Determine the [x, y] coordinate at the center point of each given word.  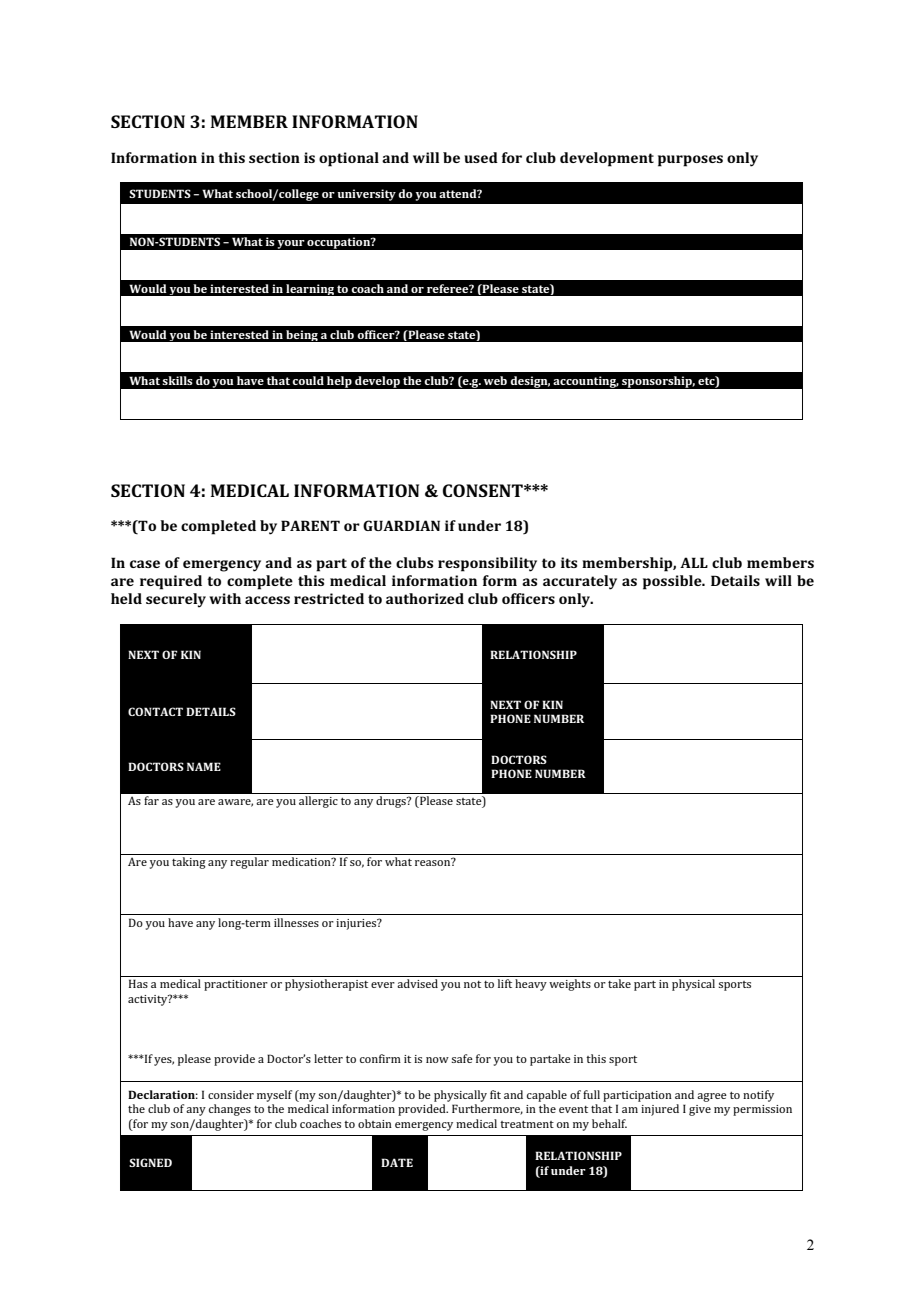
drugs [392, 802]
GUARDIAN [401, 525]
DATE [397, 1162]
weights [570, 985]
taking [189, 863]
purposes [690, 161]
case [145, 564]
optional [349, 159]
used [481, 157]
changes [230, 1110]
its [569, 562]
